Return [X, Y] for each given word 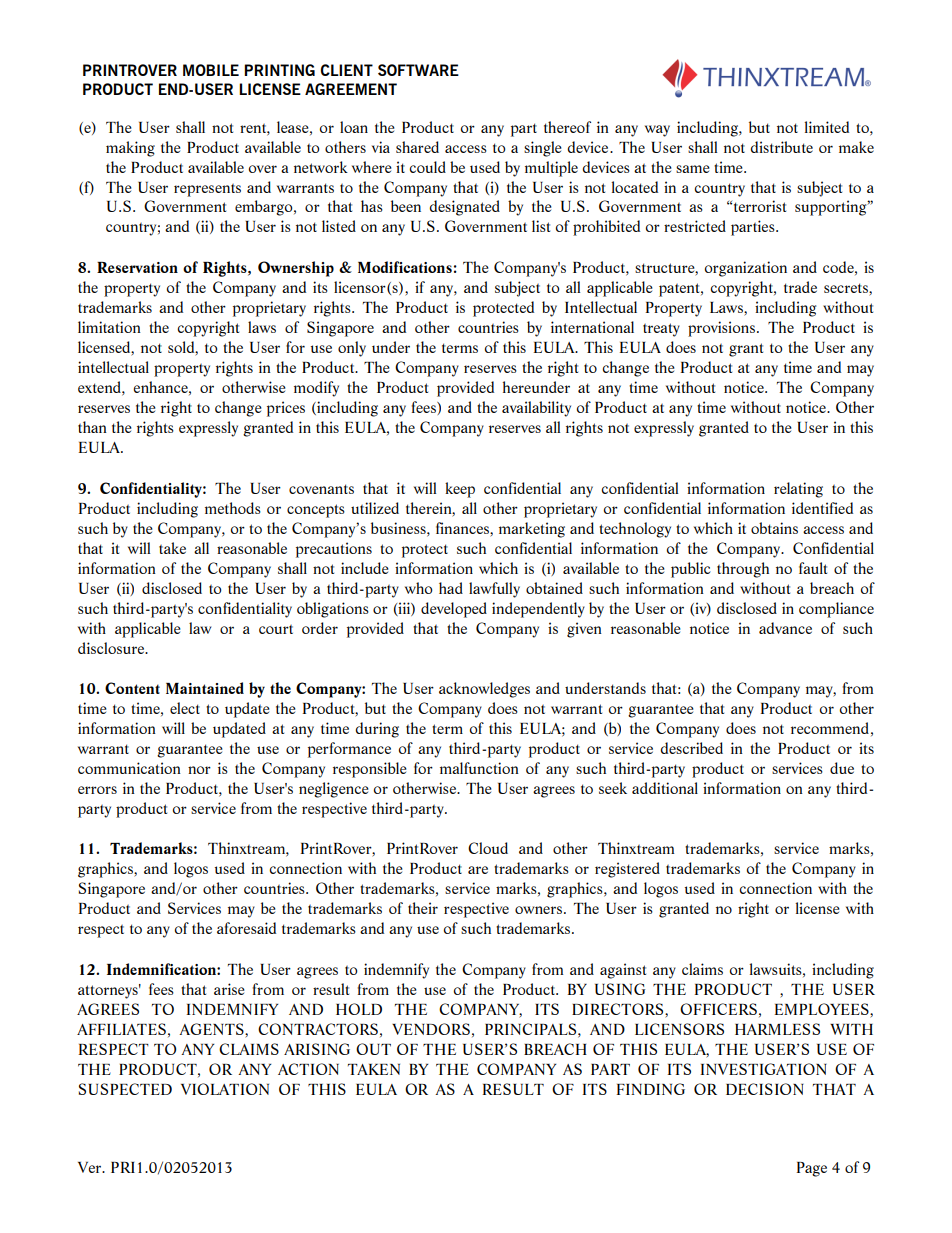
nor [199, 770]
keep [460, 490]
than [92, 427]
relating [798, 490]
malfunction [479, 768]
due [842, 768]
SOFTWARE [418, 70]
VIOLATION [225, 1089]
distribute [781, 147]
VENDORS [431, 1029]
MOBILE [211, 70]
